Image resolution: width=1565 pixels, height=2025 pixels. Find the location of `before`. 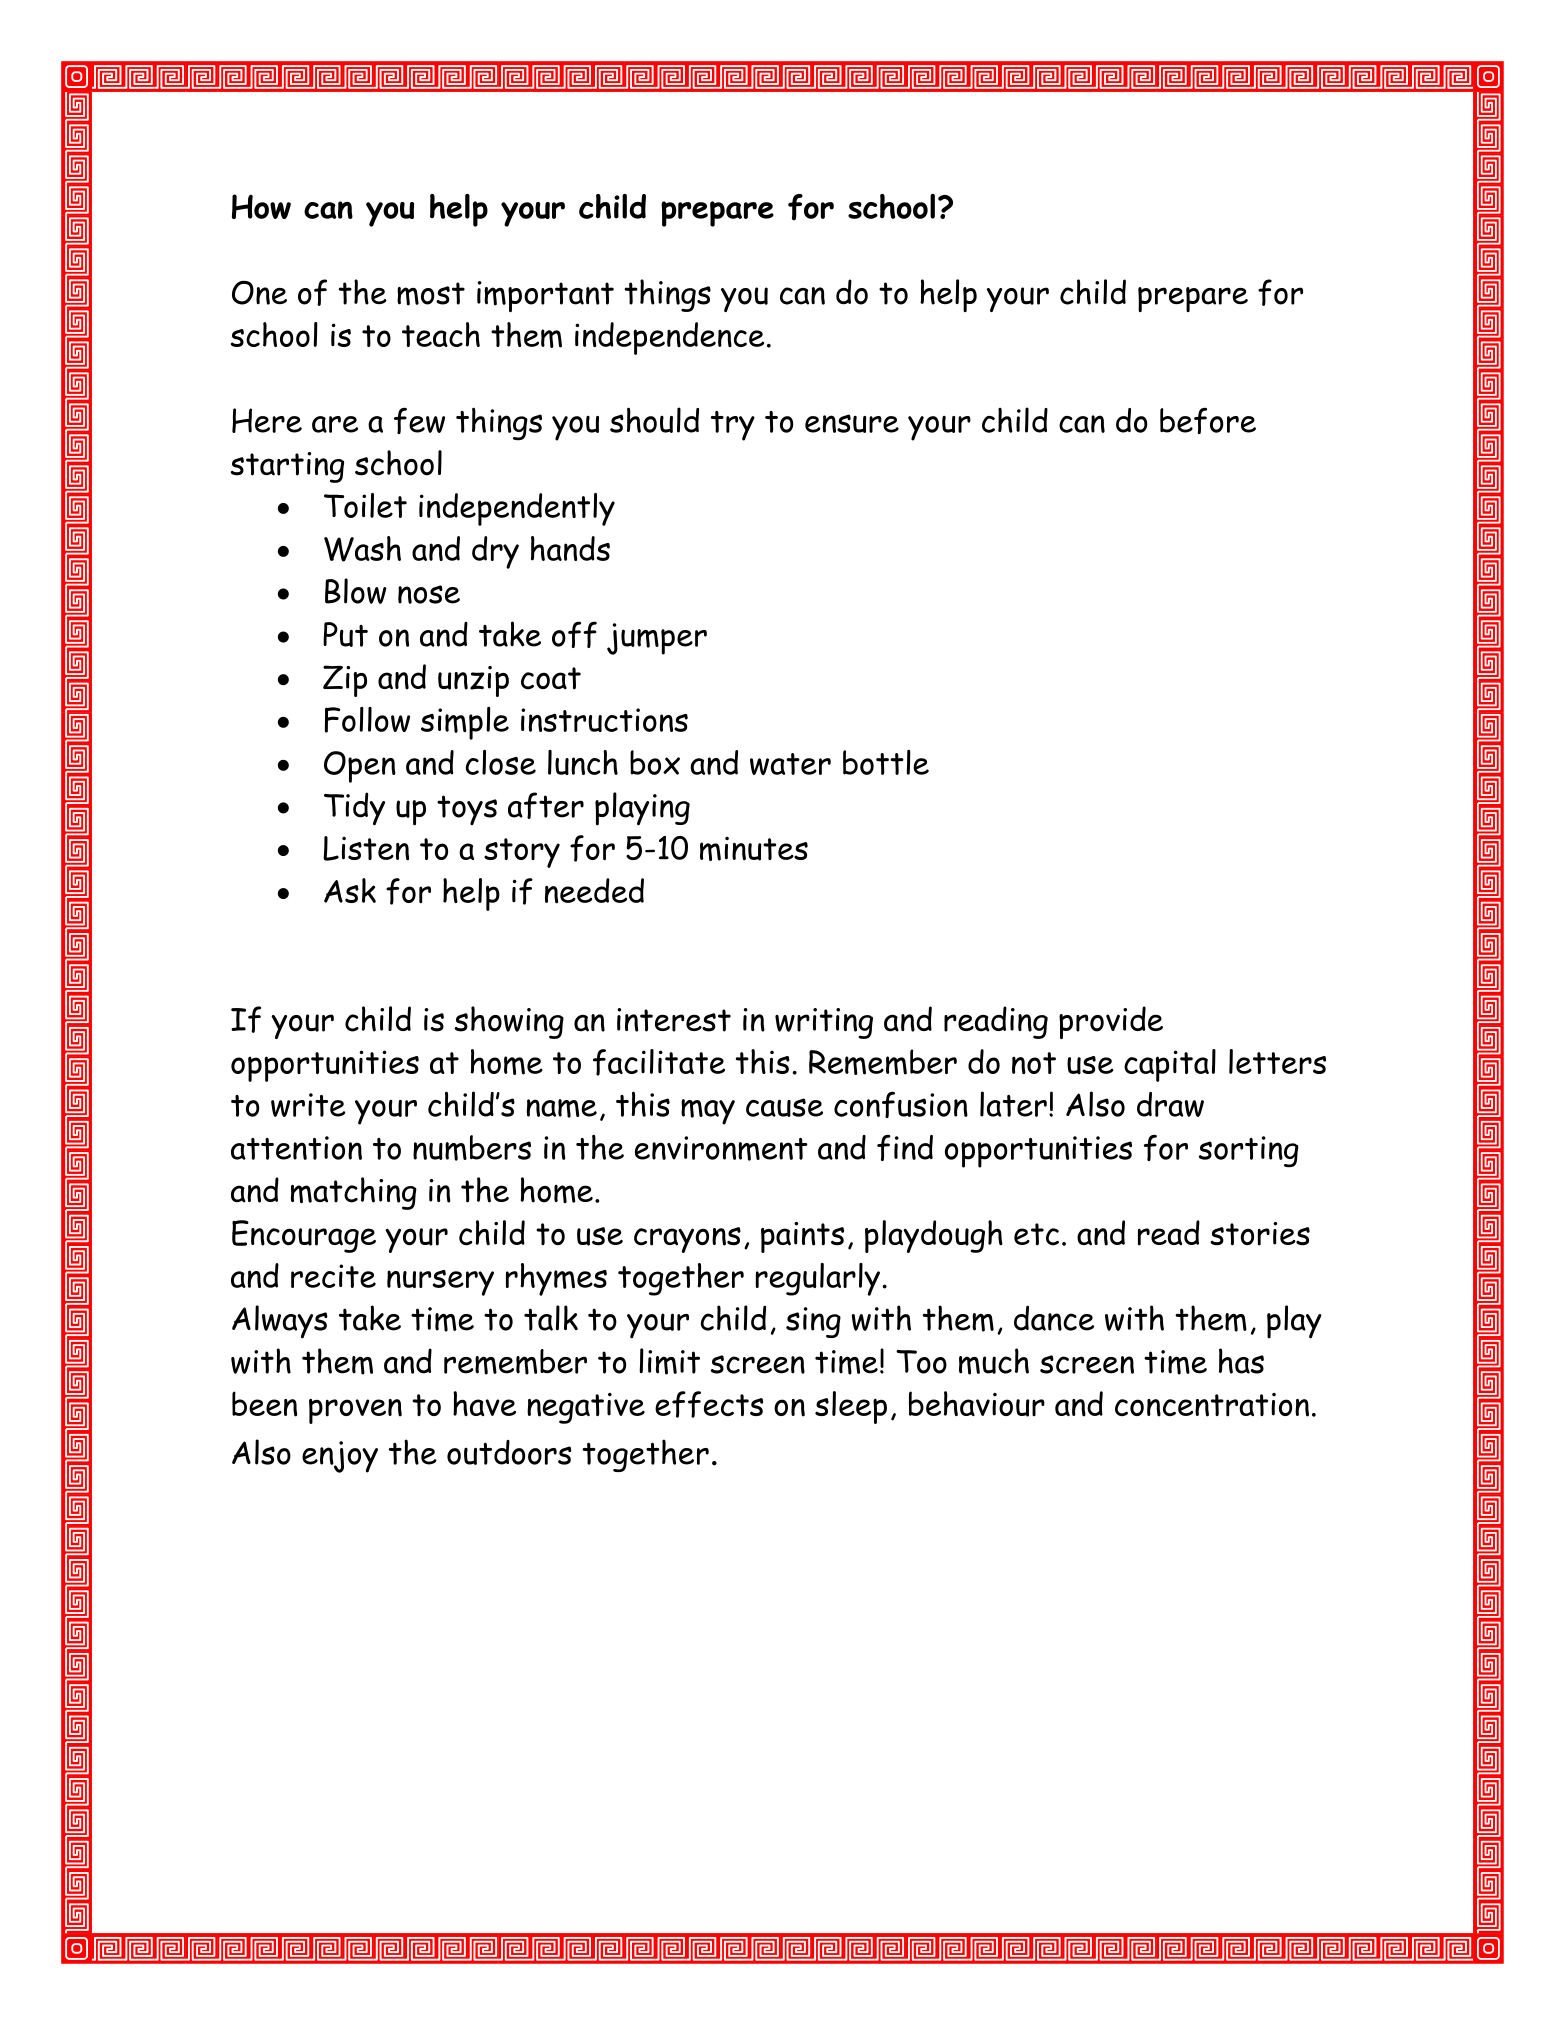

before is located at coordinates (1208, 421).
